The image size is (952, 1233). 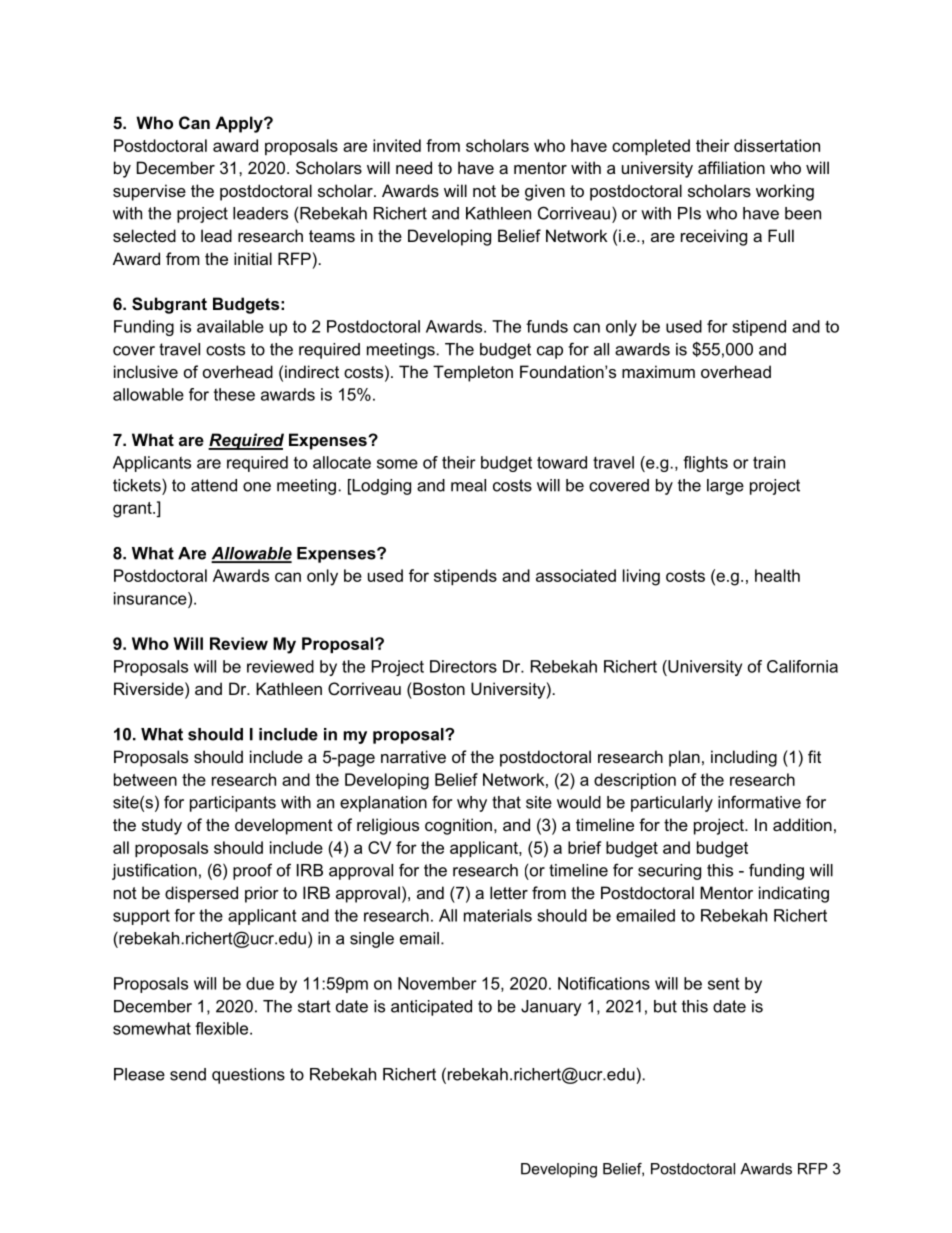 I want to click on need, so click(x=414, y=167).
